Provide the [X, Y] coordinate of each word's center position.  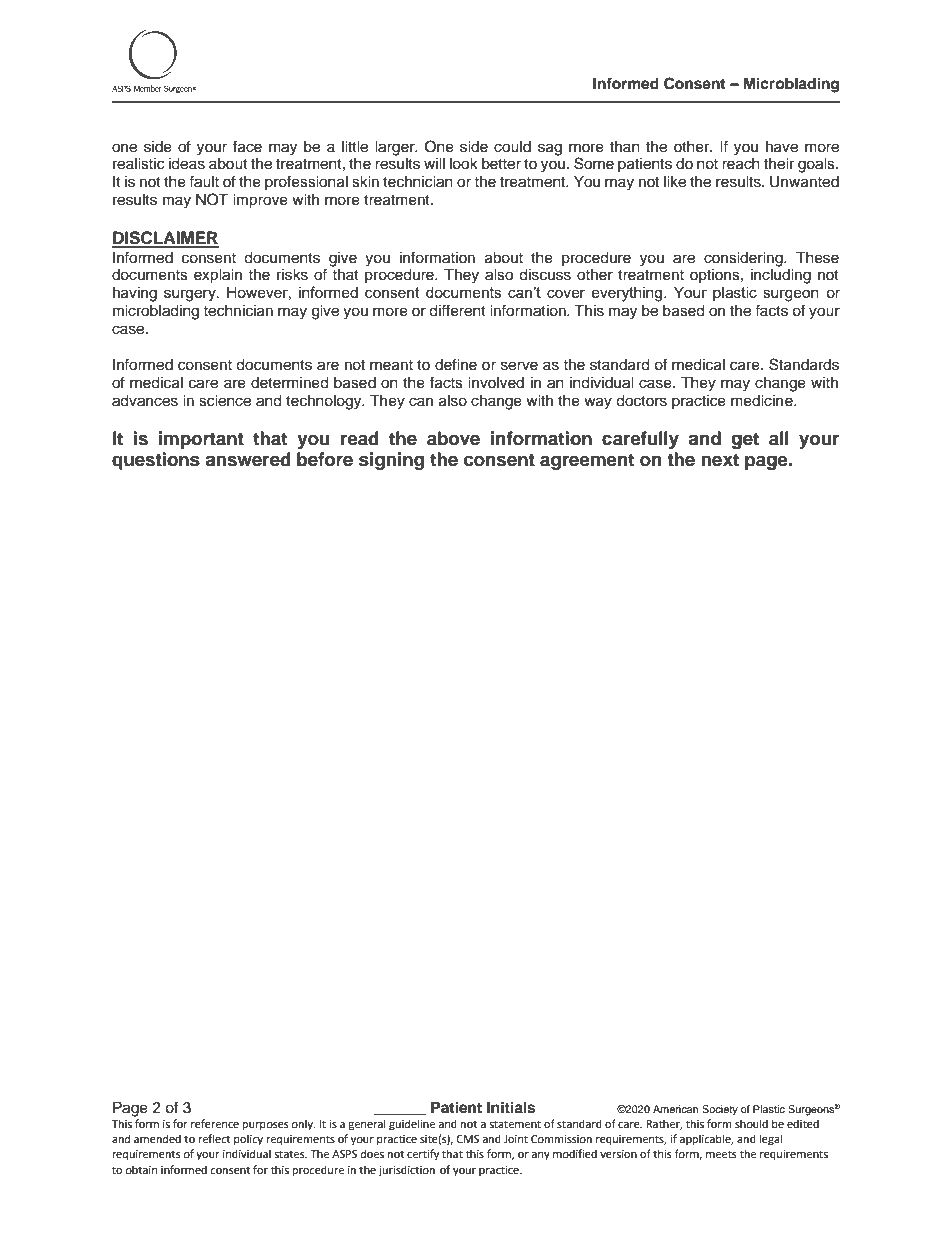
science [225, 401]
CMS [468, 1139]
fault [204, 181]
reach [741, 164]
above [453, 438]
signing [391, 461]
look [464, 164]
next [720, 460]
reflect [214, 1139]
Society [720, 1110]
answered [248, 459]
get [745, 440]
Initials [511, 1107]
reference [215, 1124]
